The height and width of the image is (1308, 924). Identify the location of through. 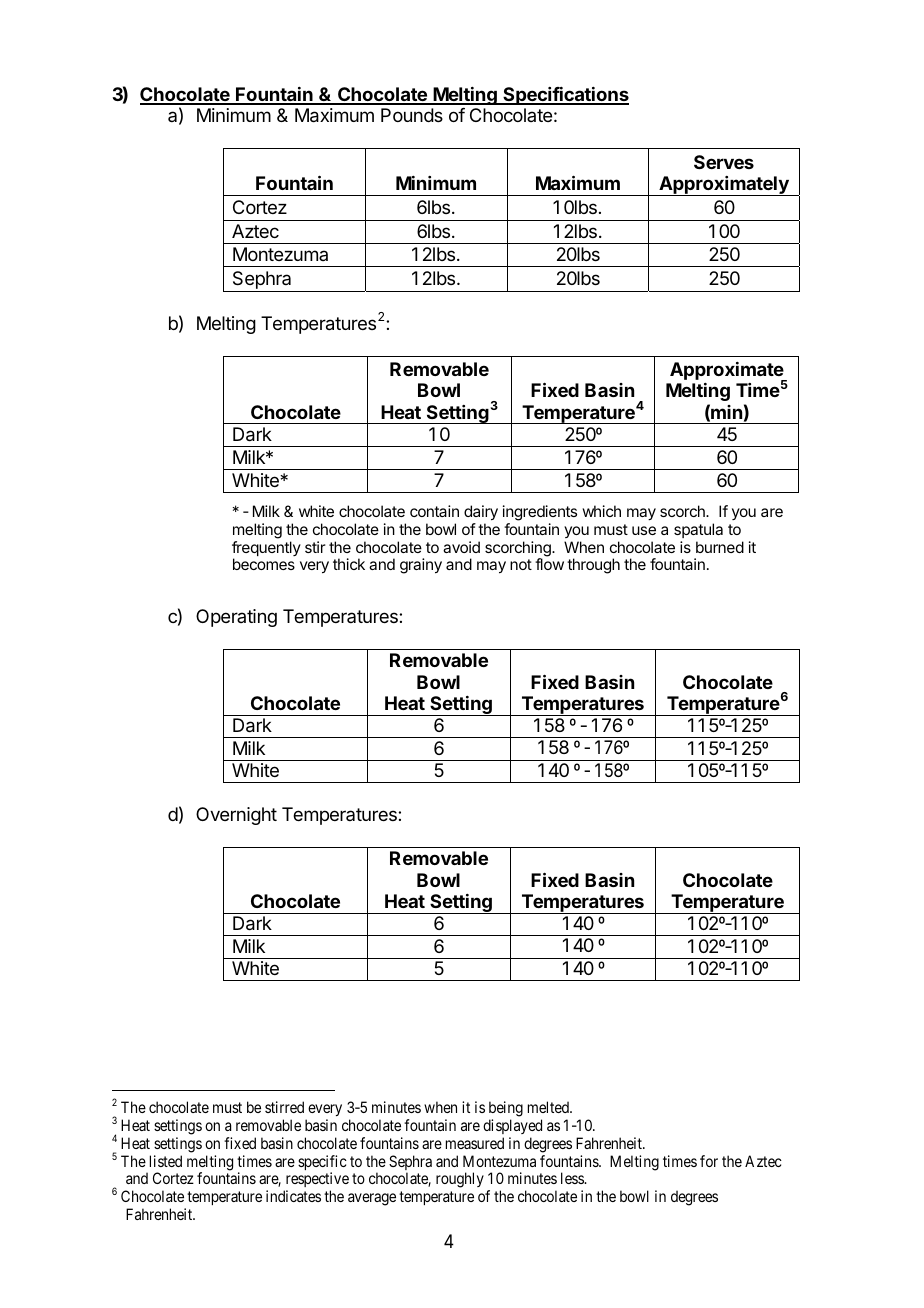
(593, 566).
